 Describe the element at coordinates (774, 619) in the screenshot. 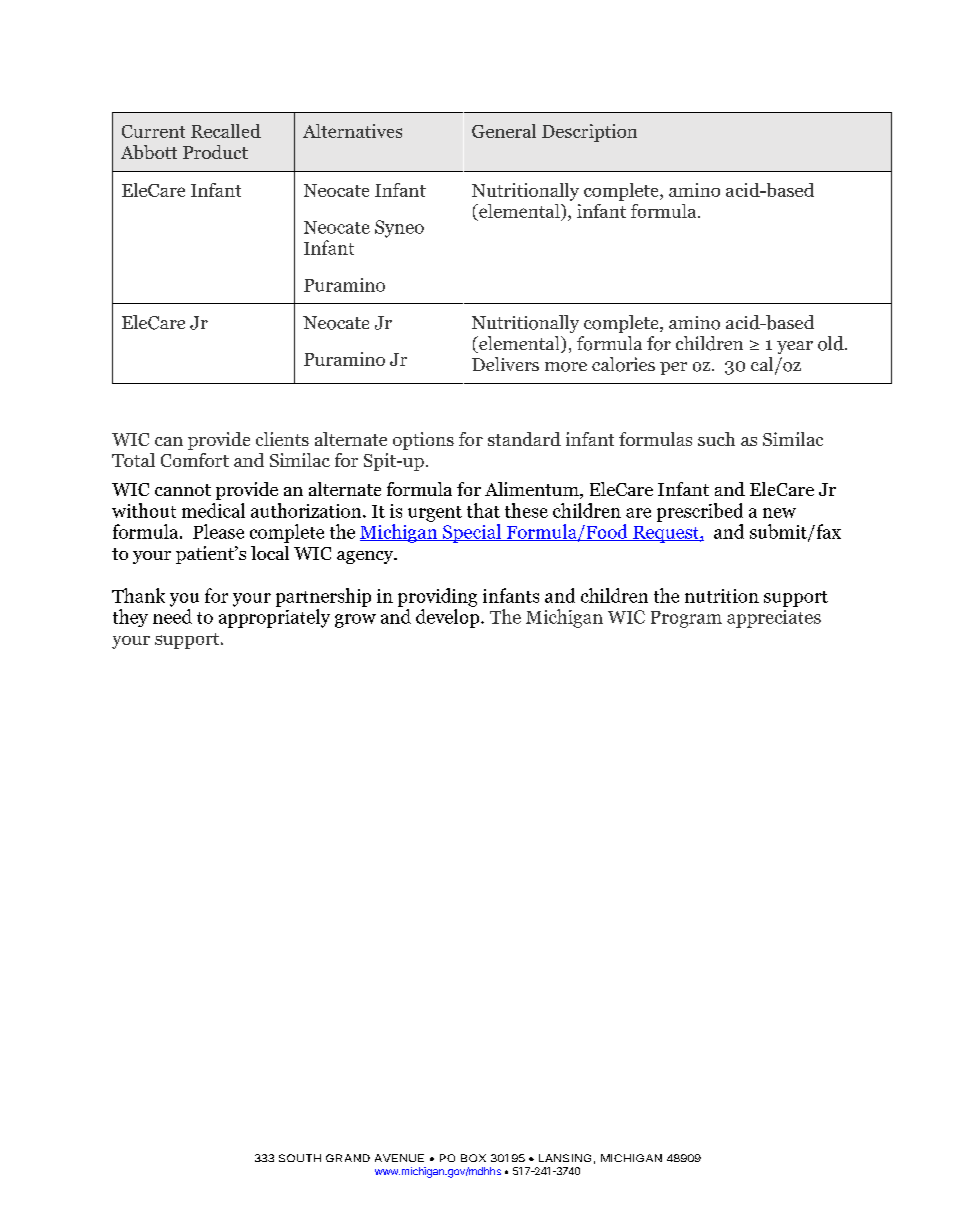

I see `appreciates` at that location.
